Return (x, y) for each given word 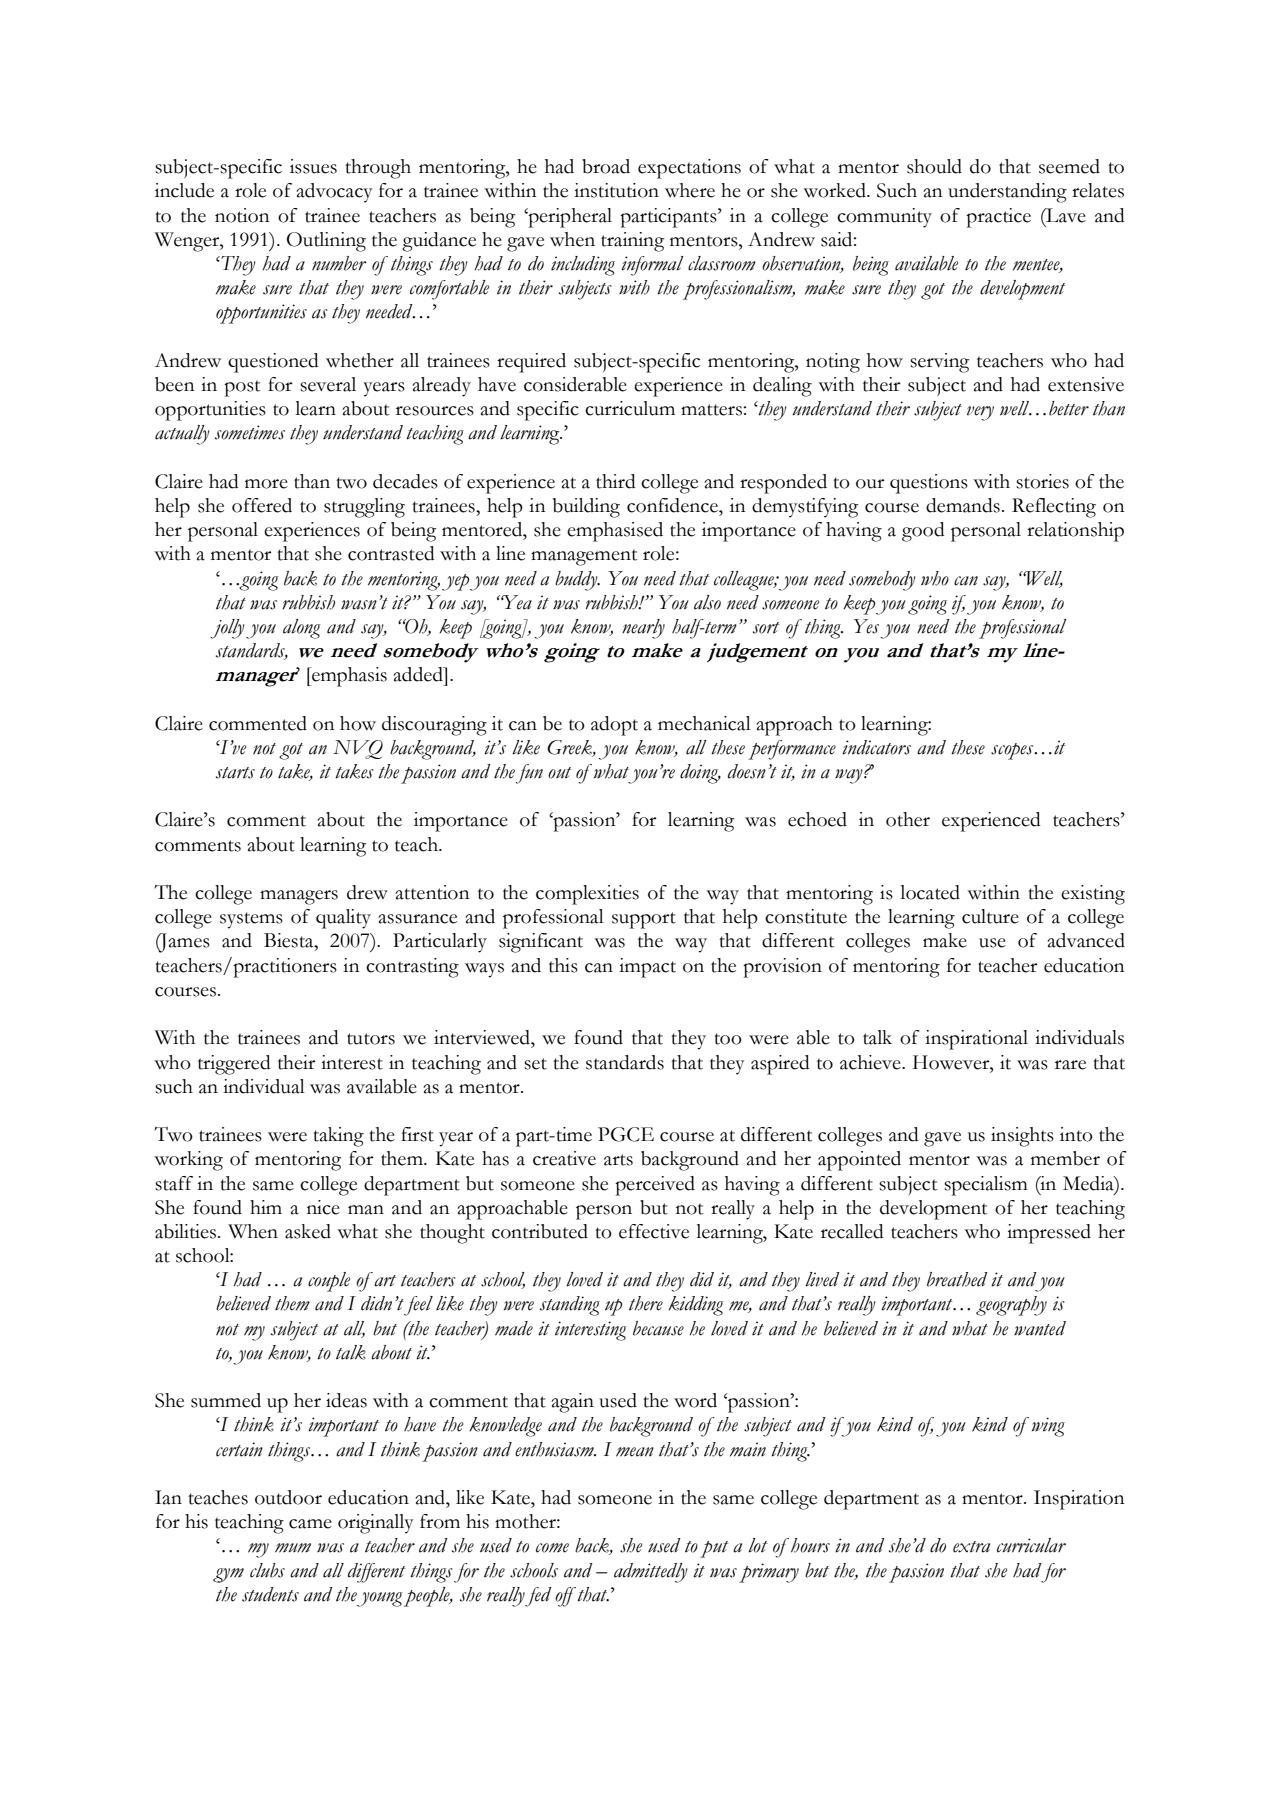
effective (654, 1231)
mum (293, 1548)
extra (971, 1547)
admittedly (651, 1573)
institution (616, 190)
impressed (1049, 1234)
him (266, 1207)
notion (242, 215)
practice (998, 218)
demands (963, 505)
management (584, 557)
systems (251, 920)
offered (262, 505)
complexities (587, 895)
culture (990, 916)
